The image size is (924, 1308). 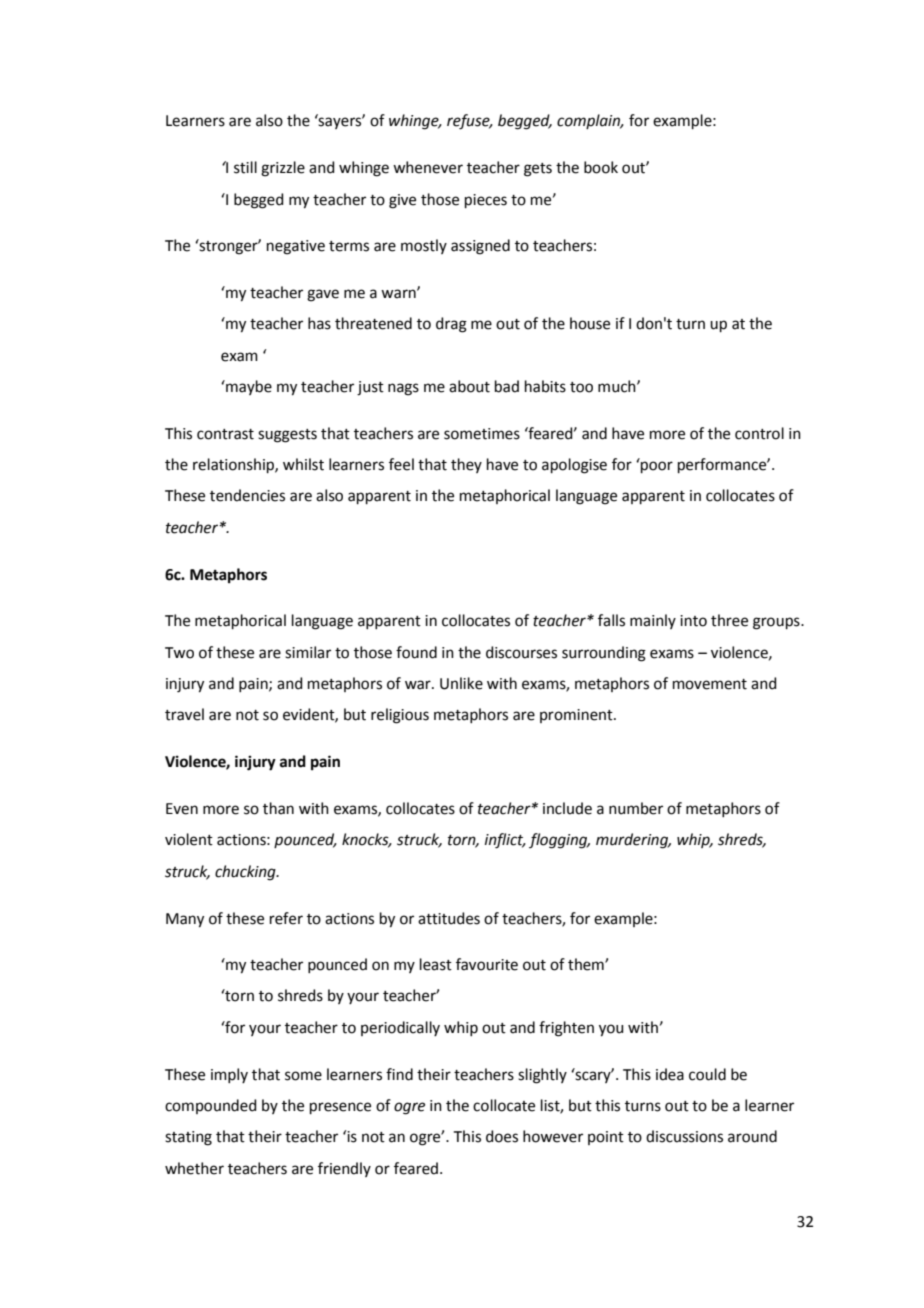 What do you see at coordinates (245, 167) in the screenshot?
I see `still` at bounding box center [245, 167].
